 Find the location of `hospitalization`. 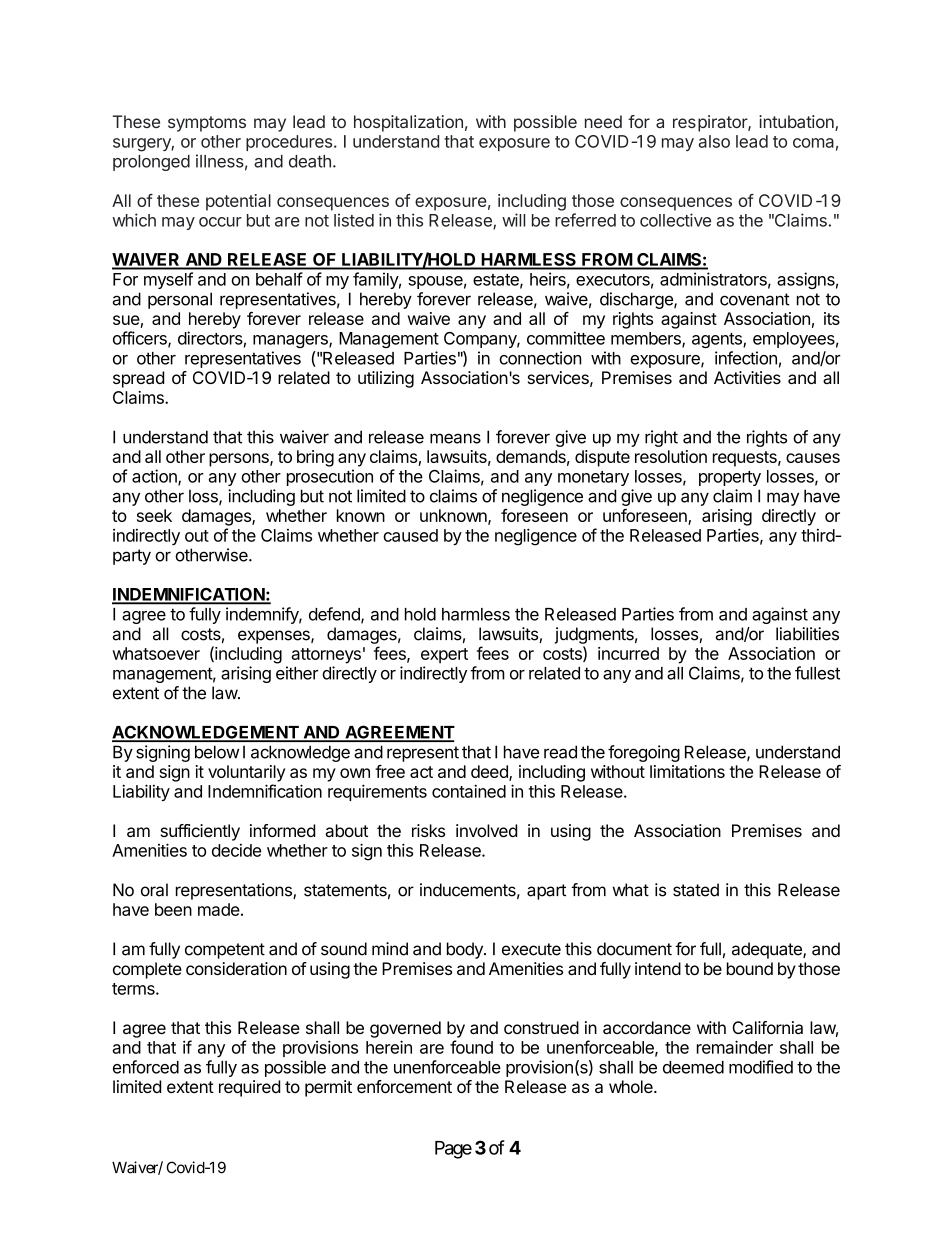

hospitalization is located at coordinates (408, 123).
